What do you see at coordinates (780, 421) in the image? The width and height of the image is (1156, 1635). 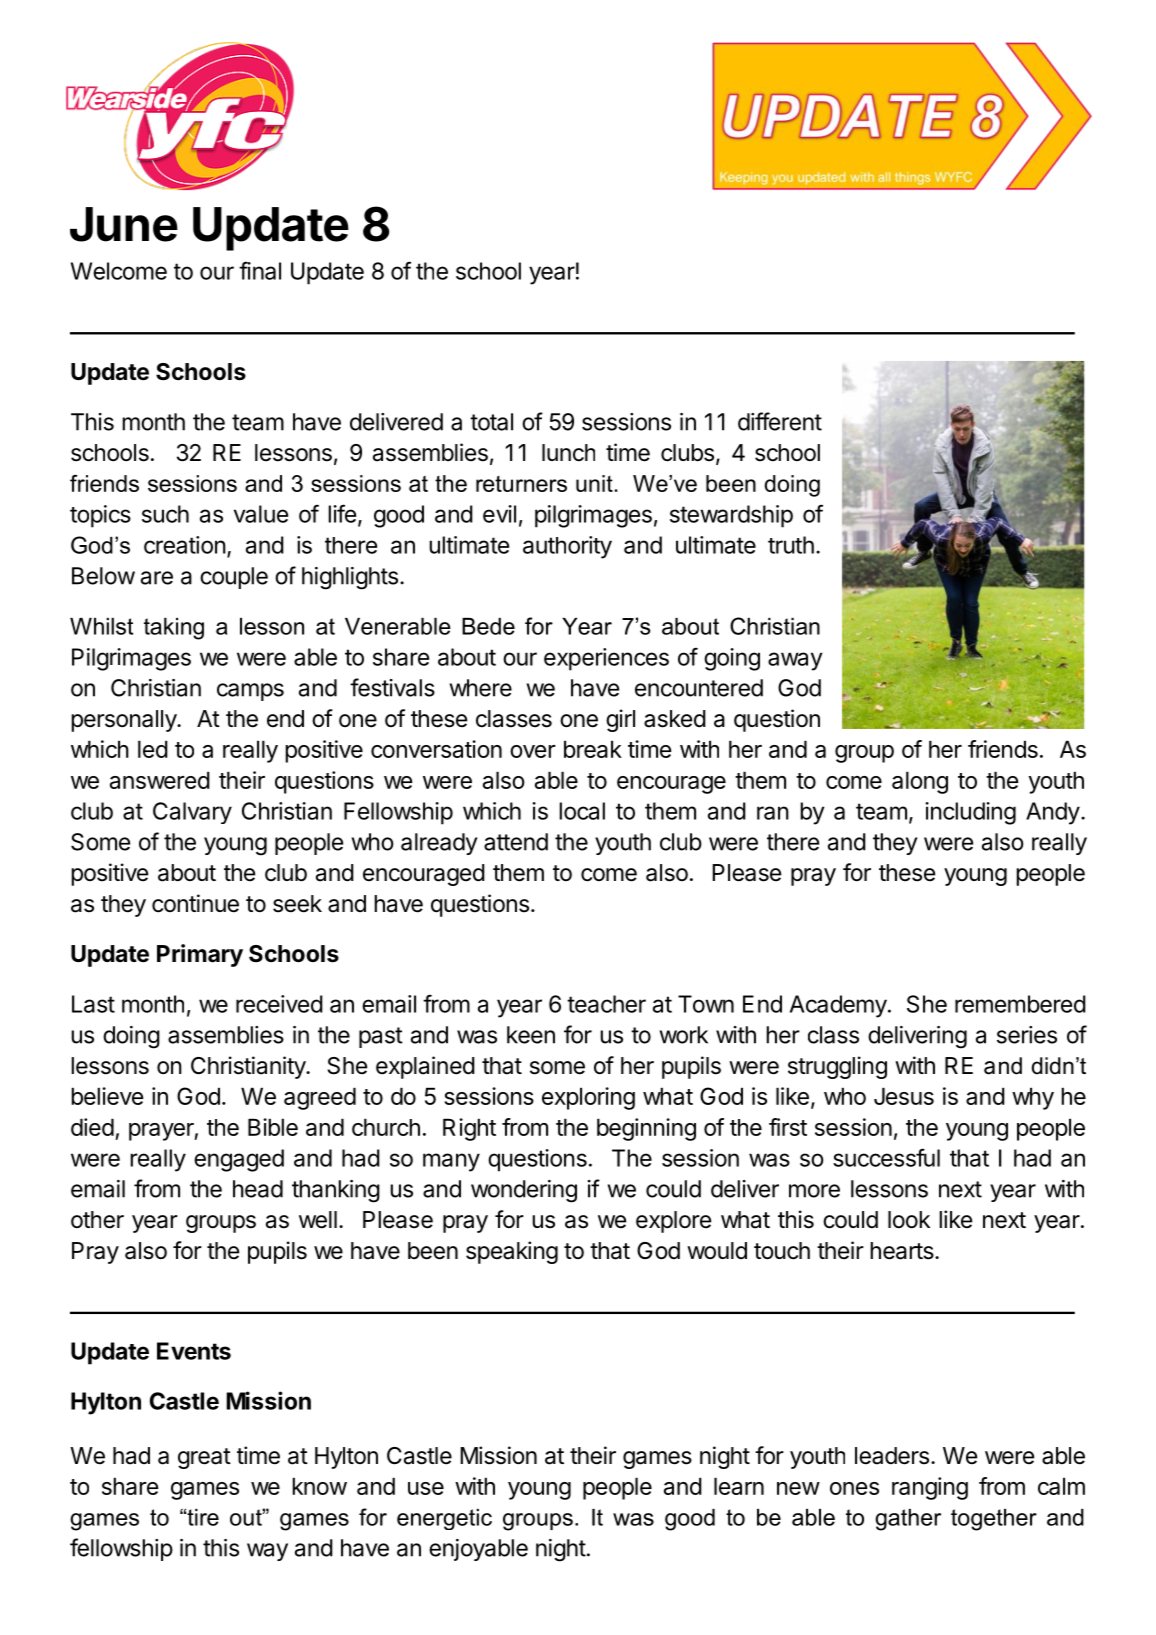 I see `different` at bounding box center [780, 421].
